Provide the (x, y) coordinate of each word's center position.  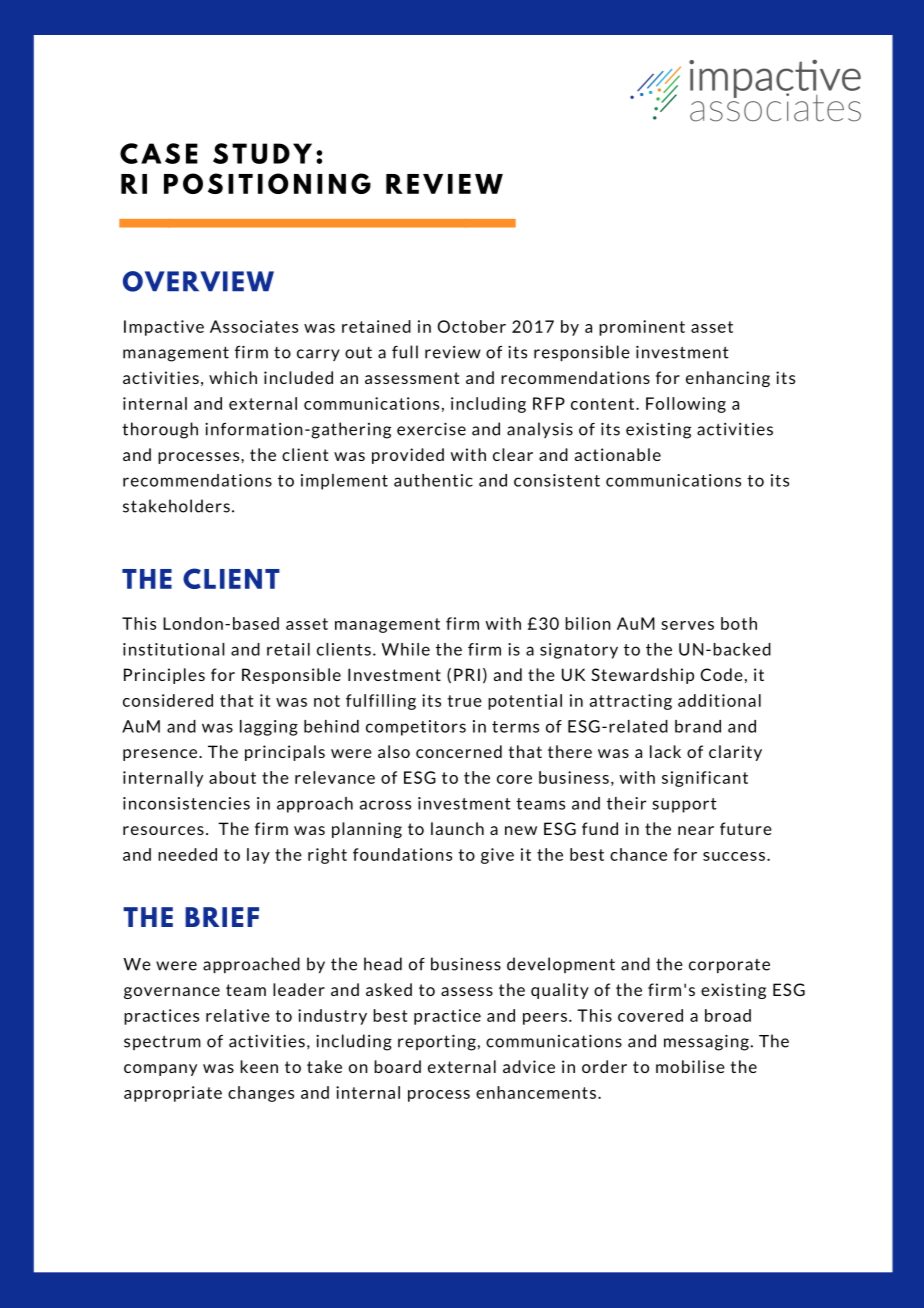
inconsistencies (186, 803)
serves (687, 625)
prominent (642, 328)
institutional (174, 649)
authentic (433, 480)
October (471, 326)
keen (259, 1066)
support (684, 805)
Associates (254, 326)
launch (457, 828)
